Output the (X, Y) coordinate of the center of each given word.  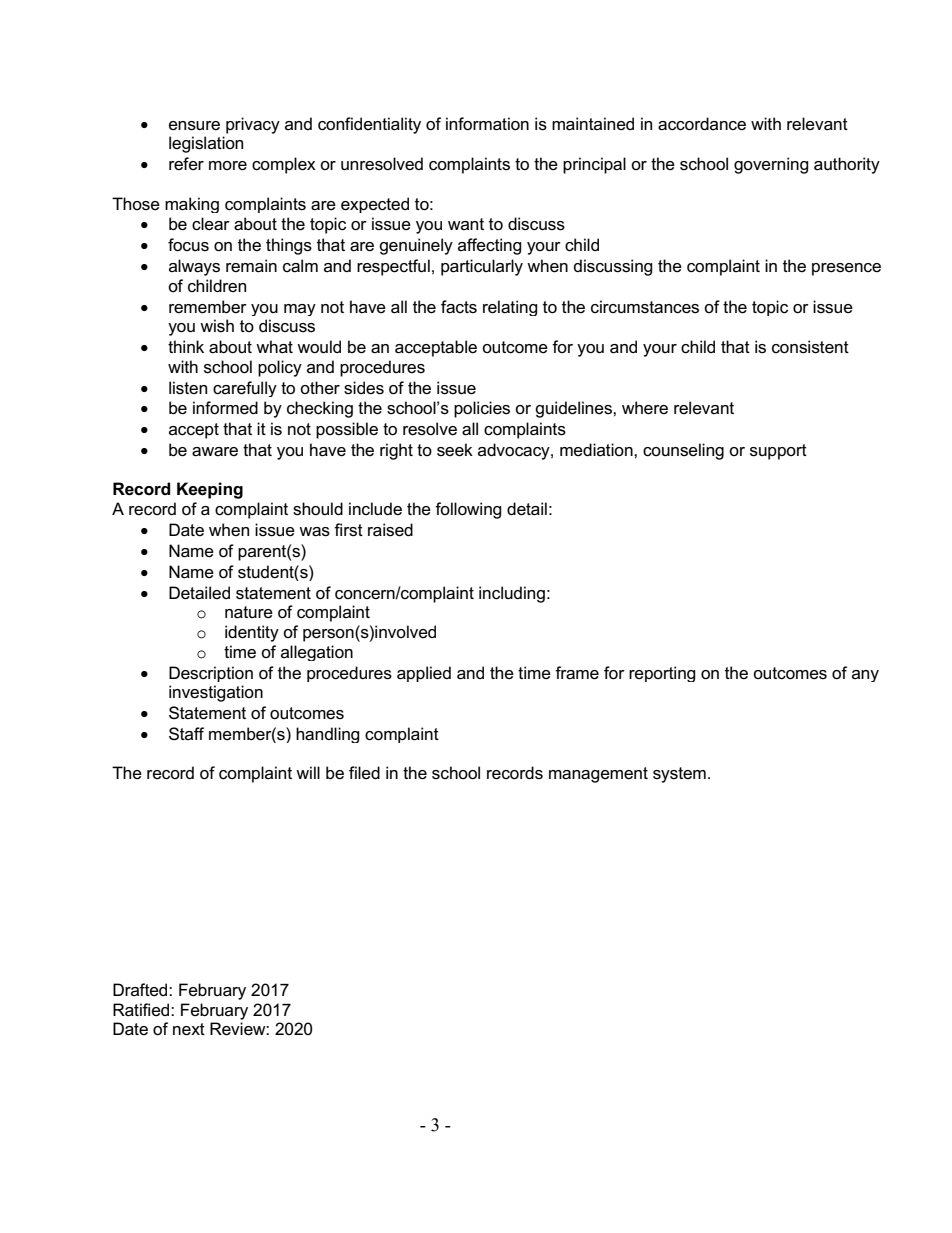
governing (771, 165)
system (679, 775)
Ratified (142, 1010)
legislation (206, 144)
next (189, 1029)
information (487, 124)
